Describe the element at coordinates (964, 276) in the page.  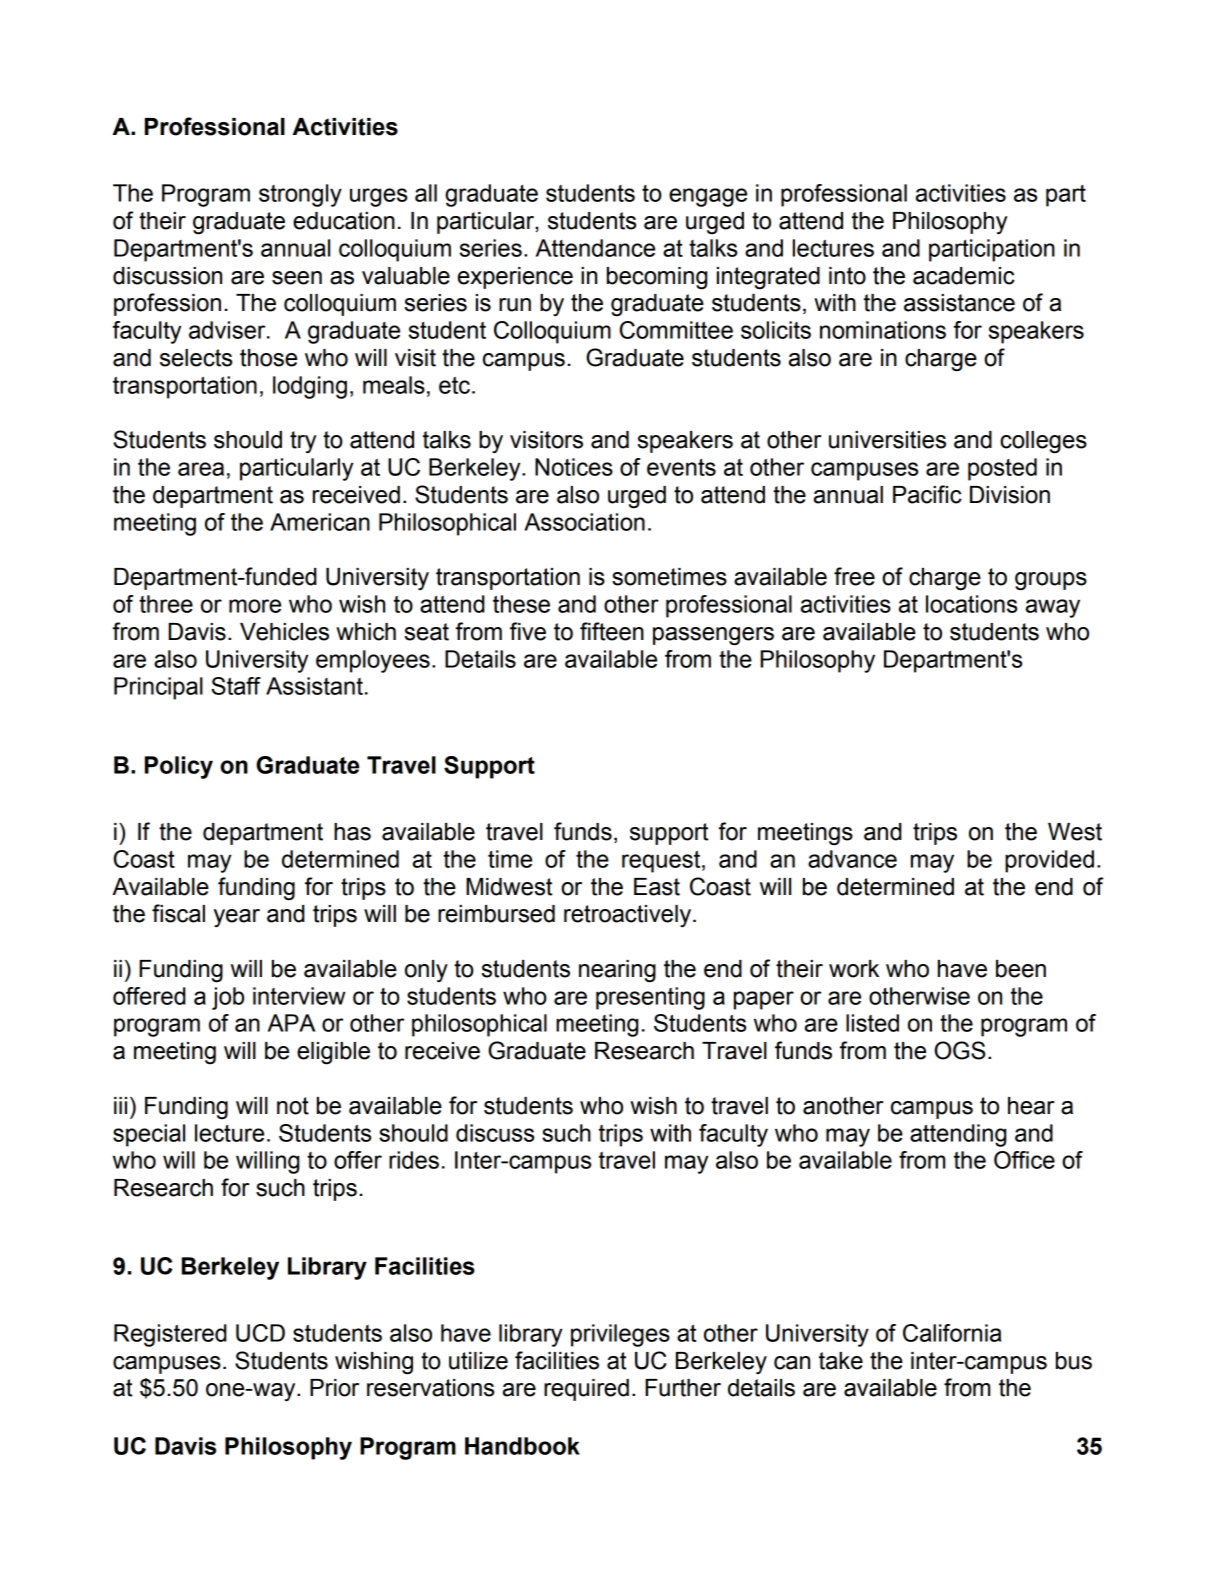
I see `academic` at that location.
